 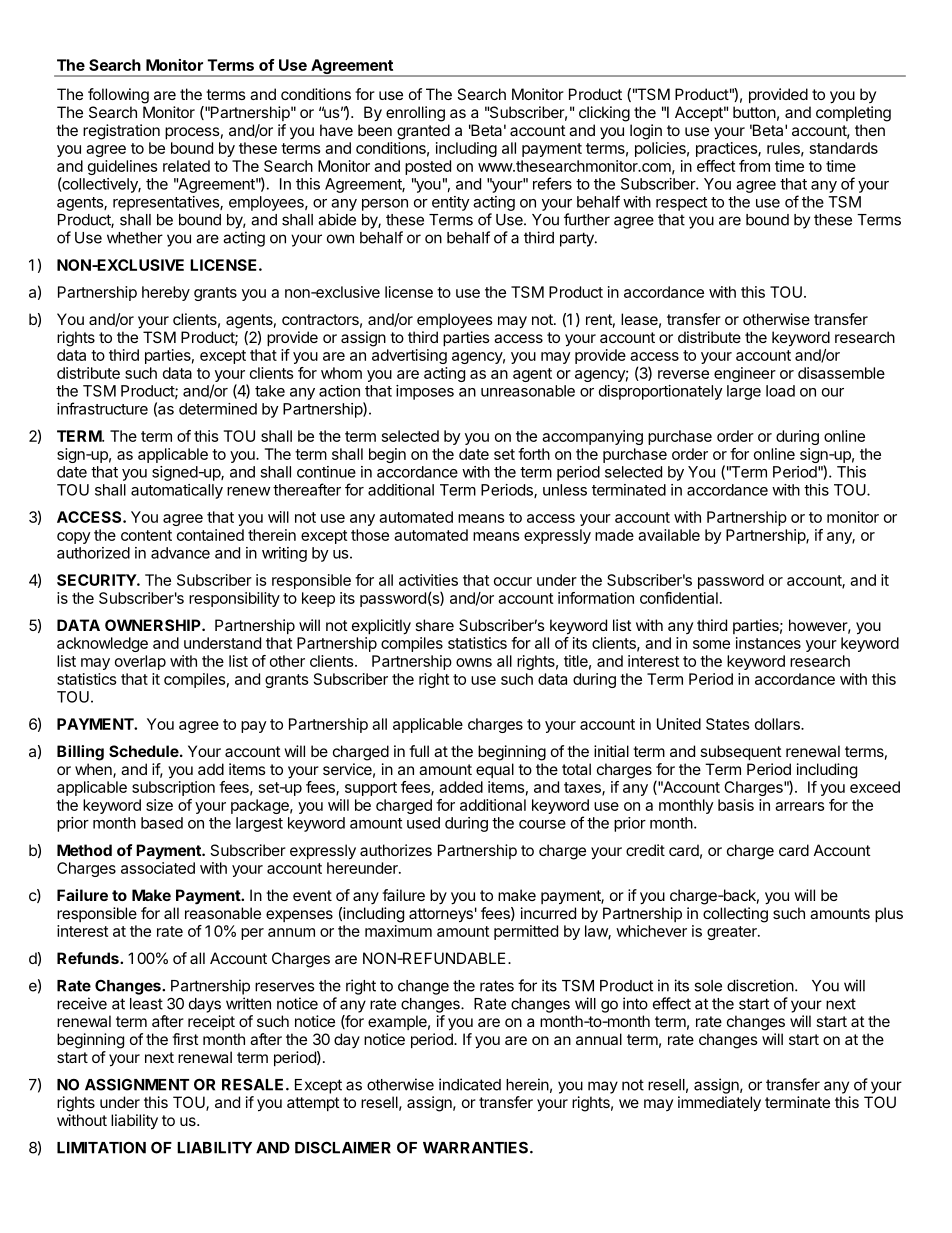 What do you see at coordinates (121, 132) in the screenshot?
I see `registration` at bounding box center [121, 132].
